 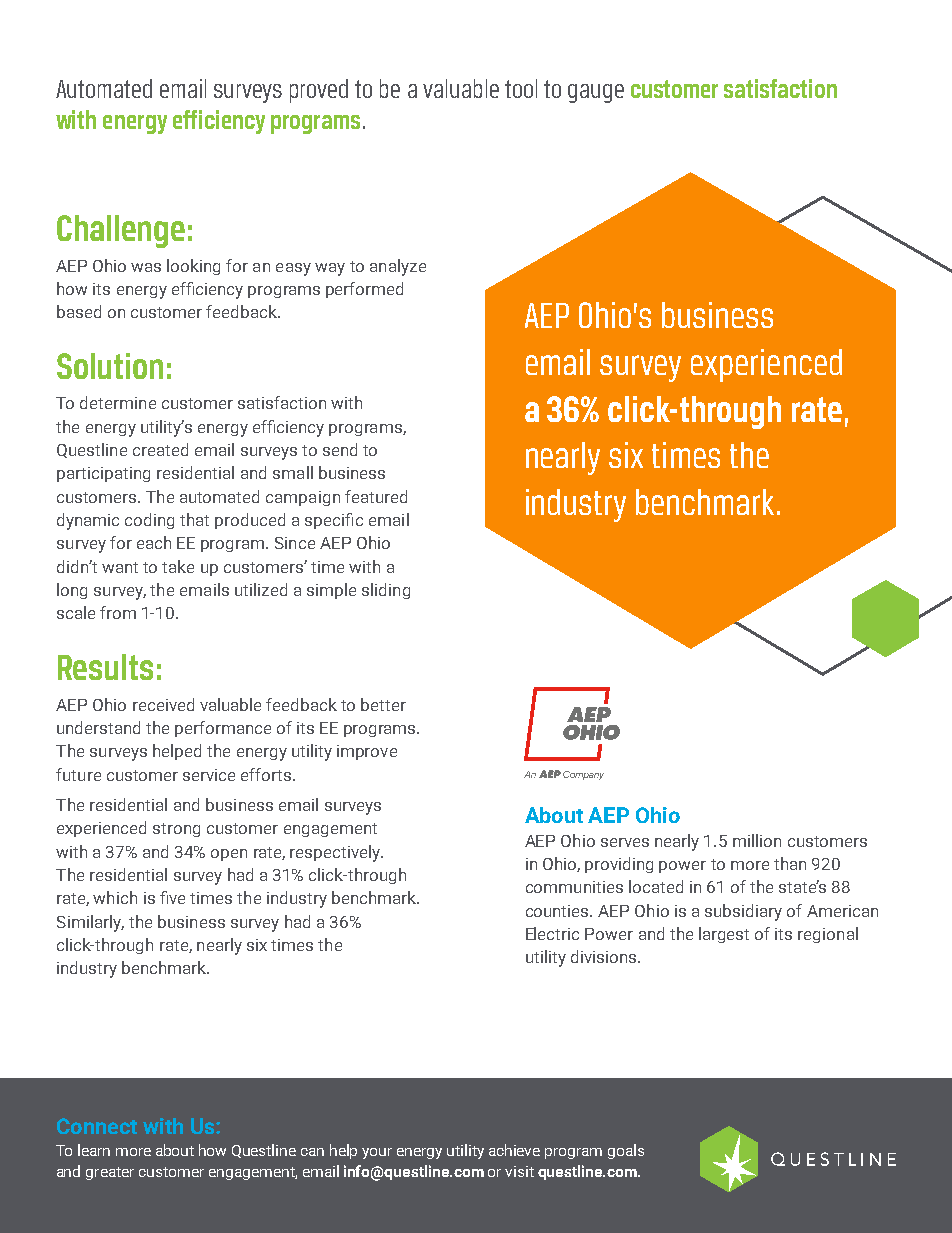 I want to click on sliding, so click(x=386, y=591).
